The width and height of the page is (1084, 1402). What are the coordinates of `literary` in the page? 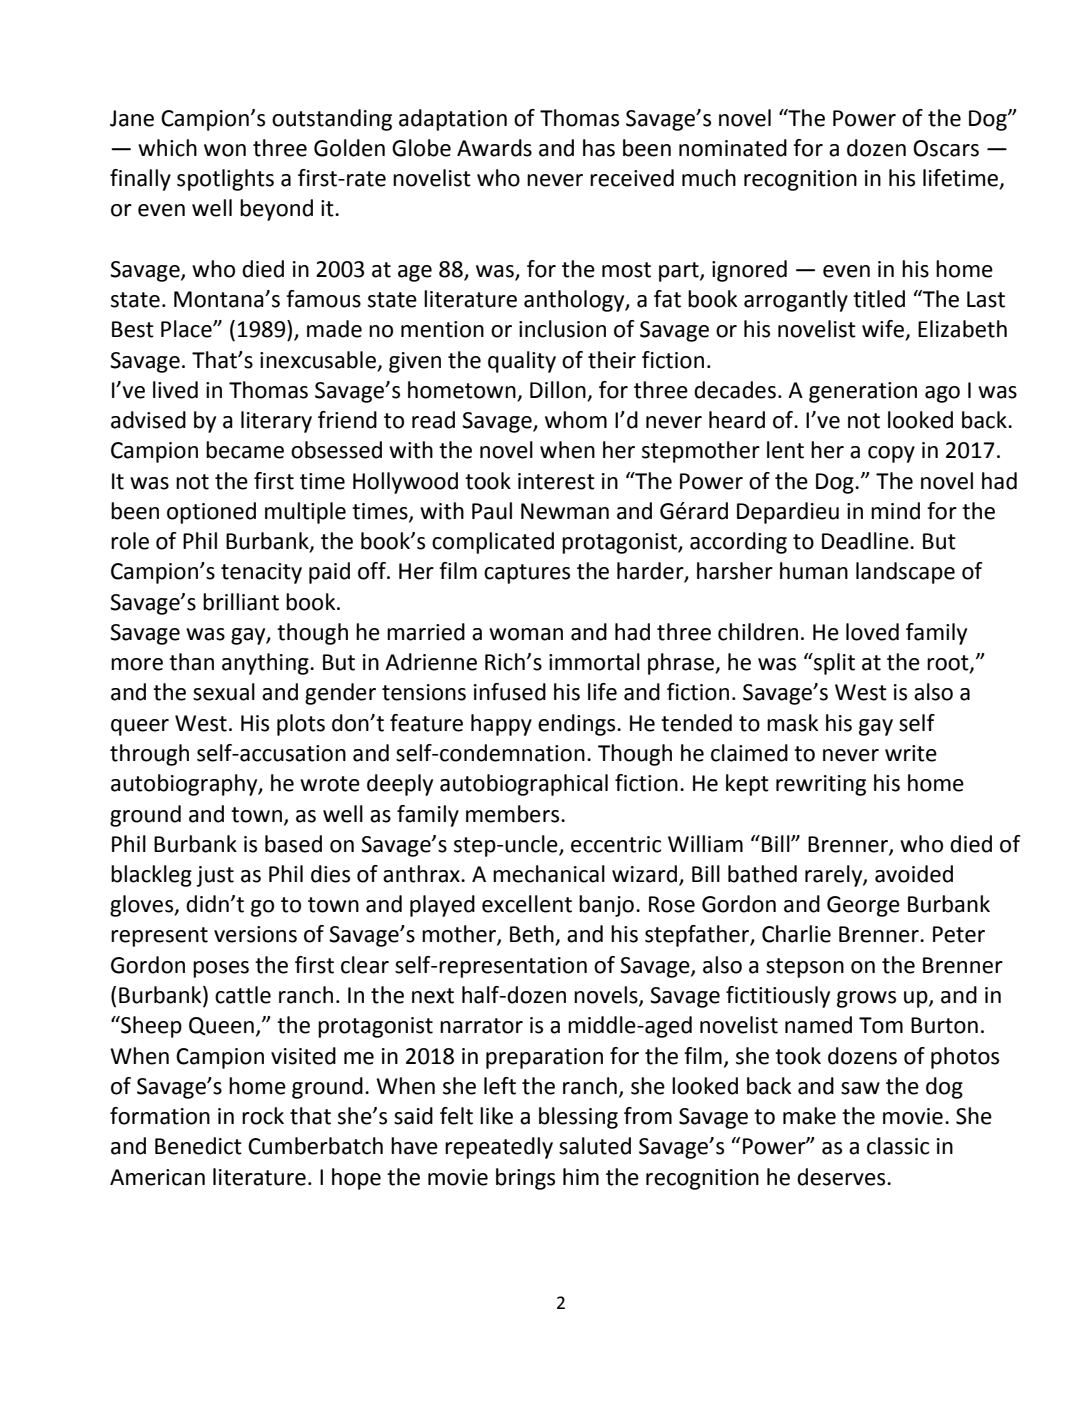 It's located at (276, 422).
